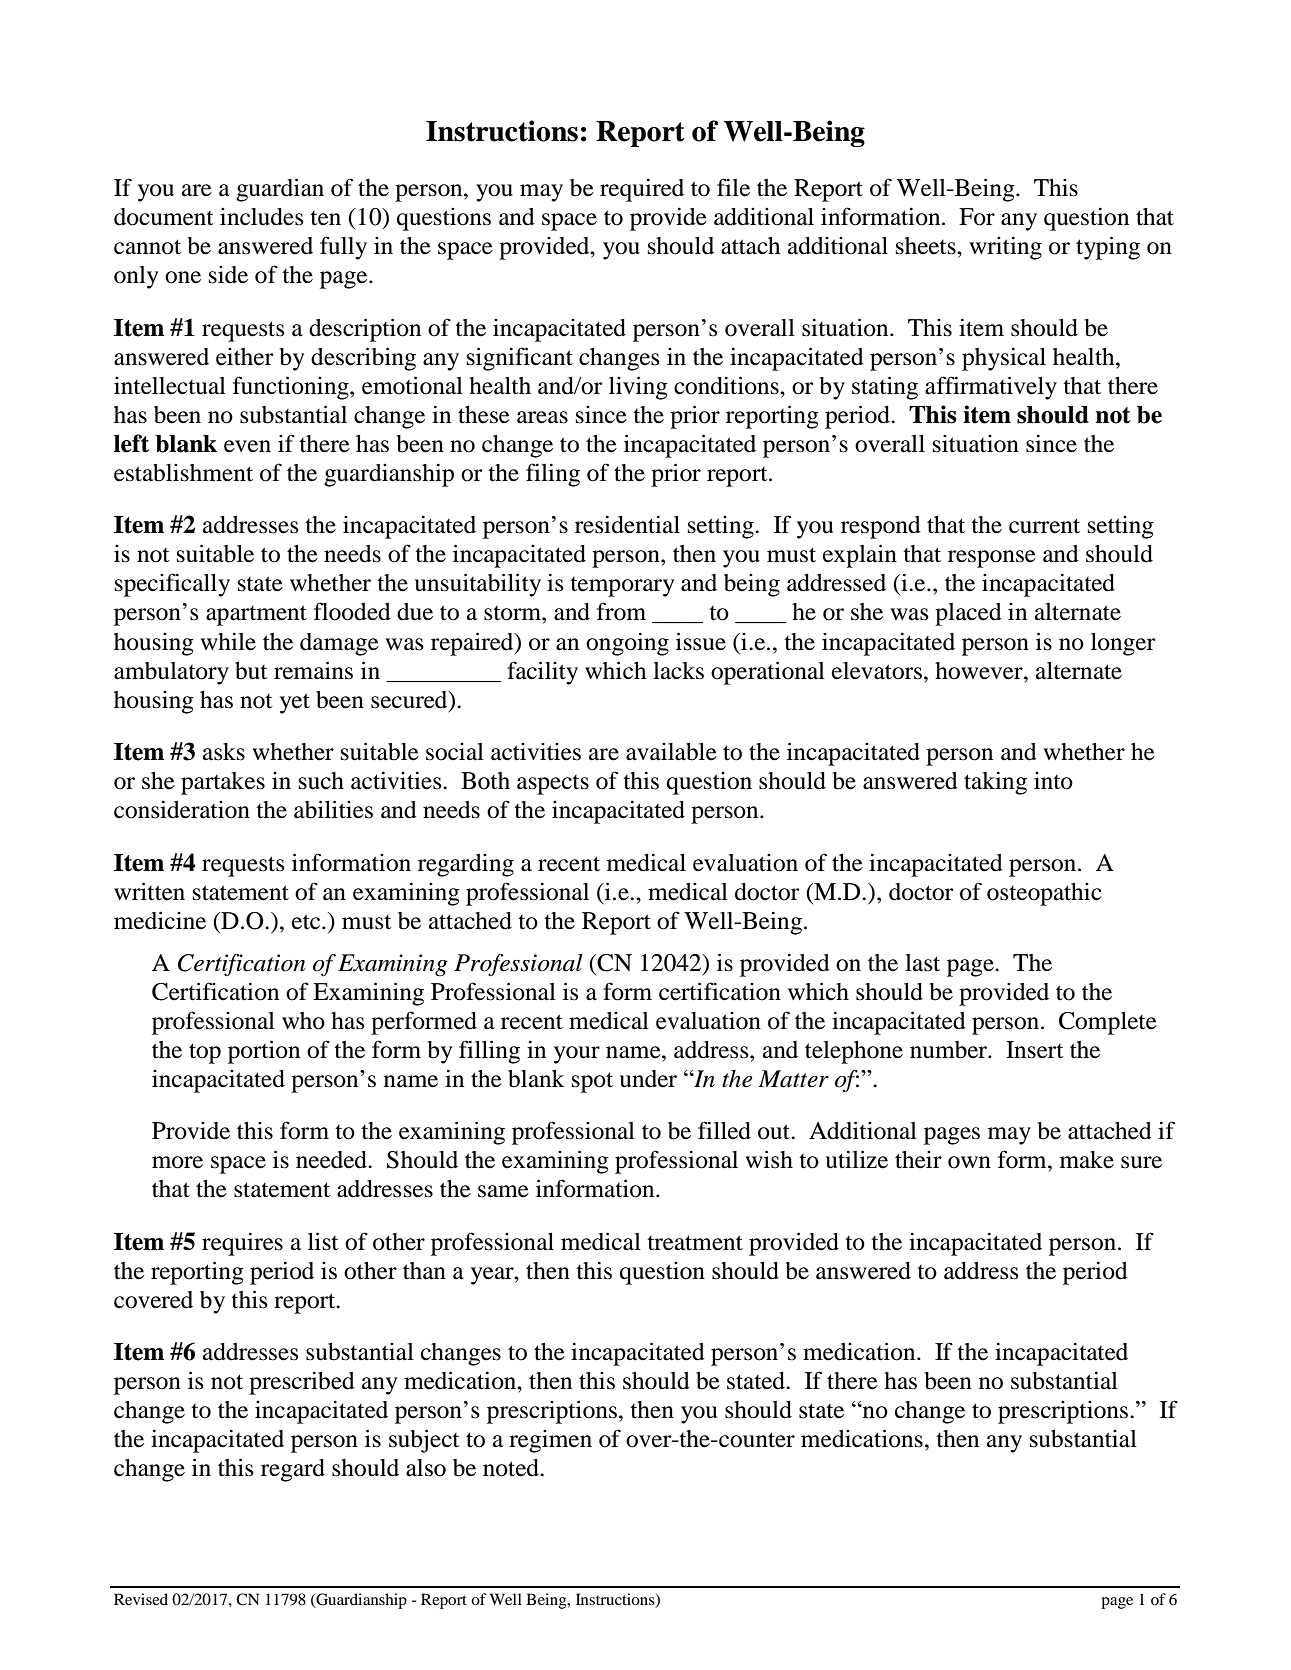  I want to click on includes, so click(262, 217).
